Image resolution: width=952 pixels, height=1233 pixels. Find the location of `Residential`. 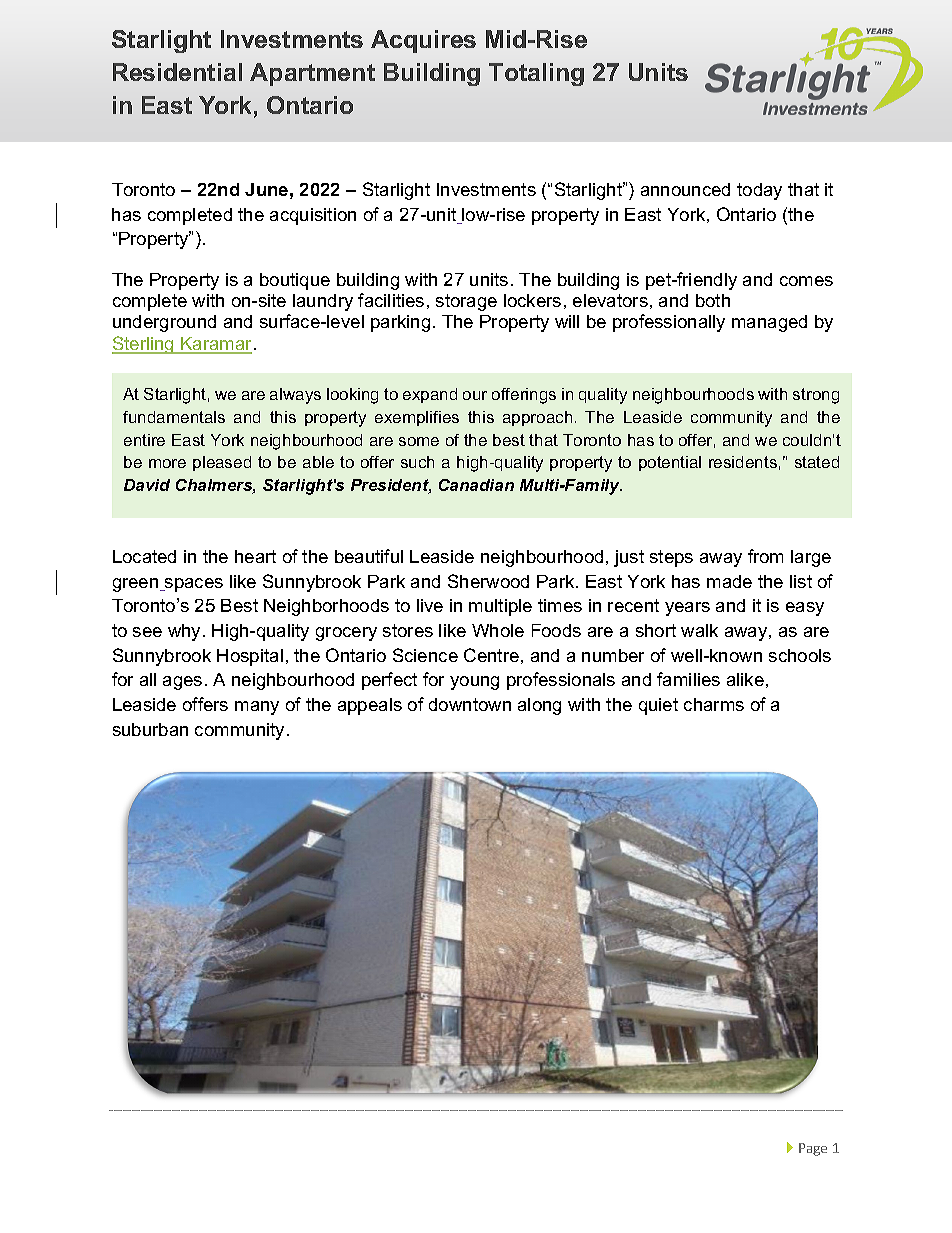

Residential is located at coordinates (177, 72).
